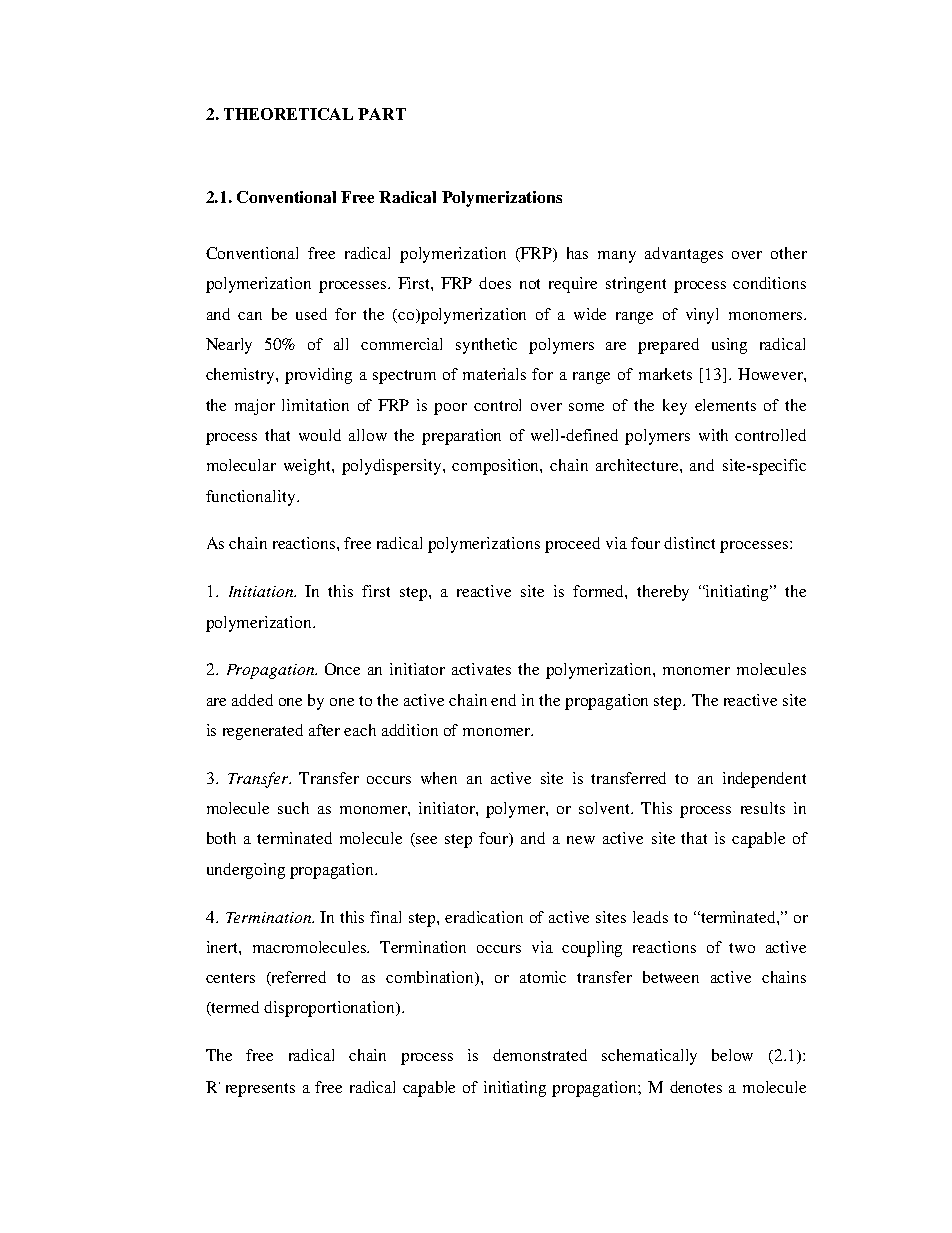 This screenshot has height=1233, width=952. I want to click on advantages, so click(684, 255).
